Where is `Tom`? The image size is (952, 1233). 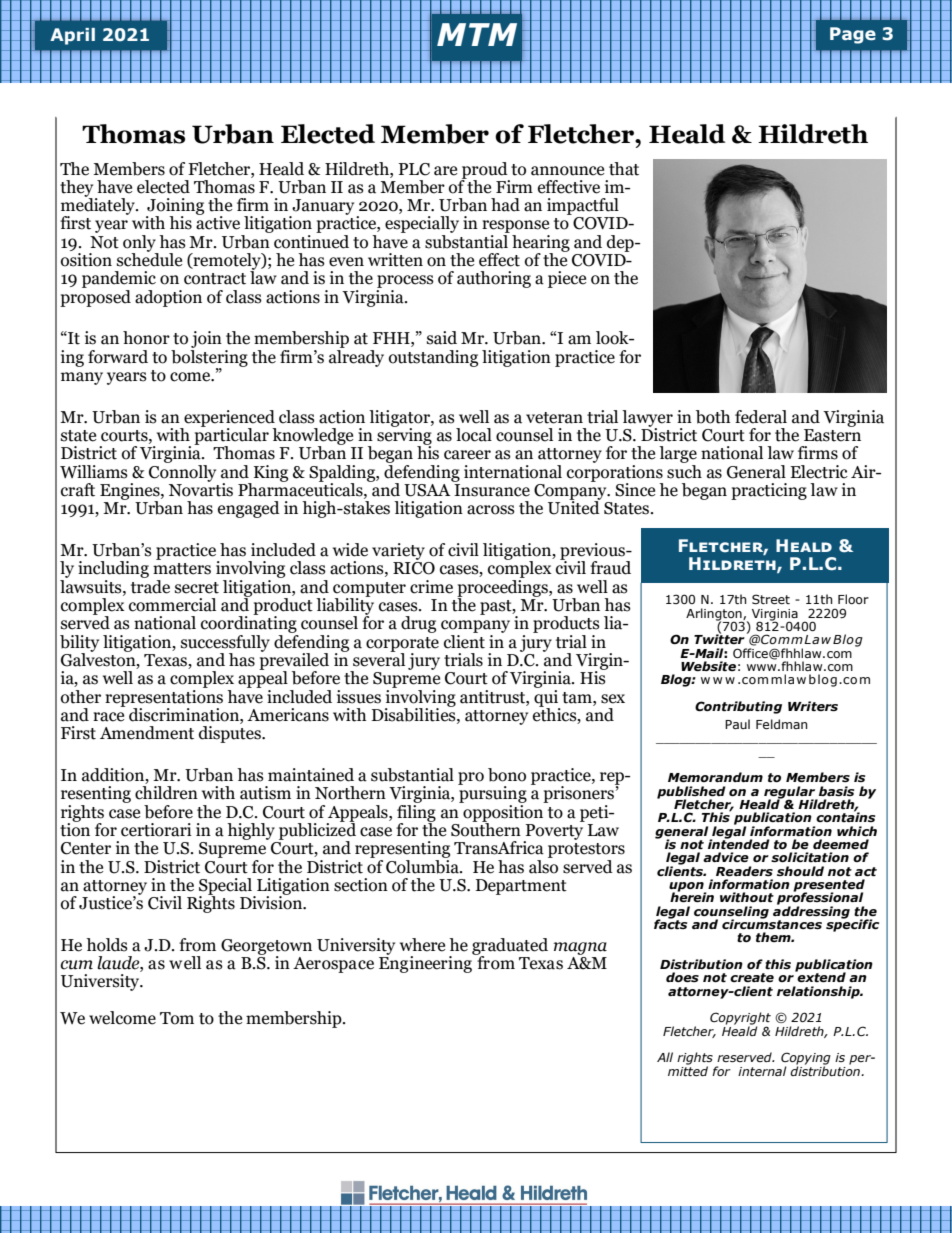
Tom is located at coordinates (177, 1018).
